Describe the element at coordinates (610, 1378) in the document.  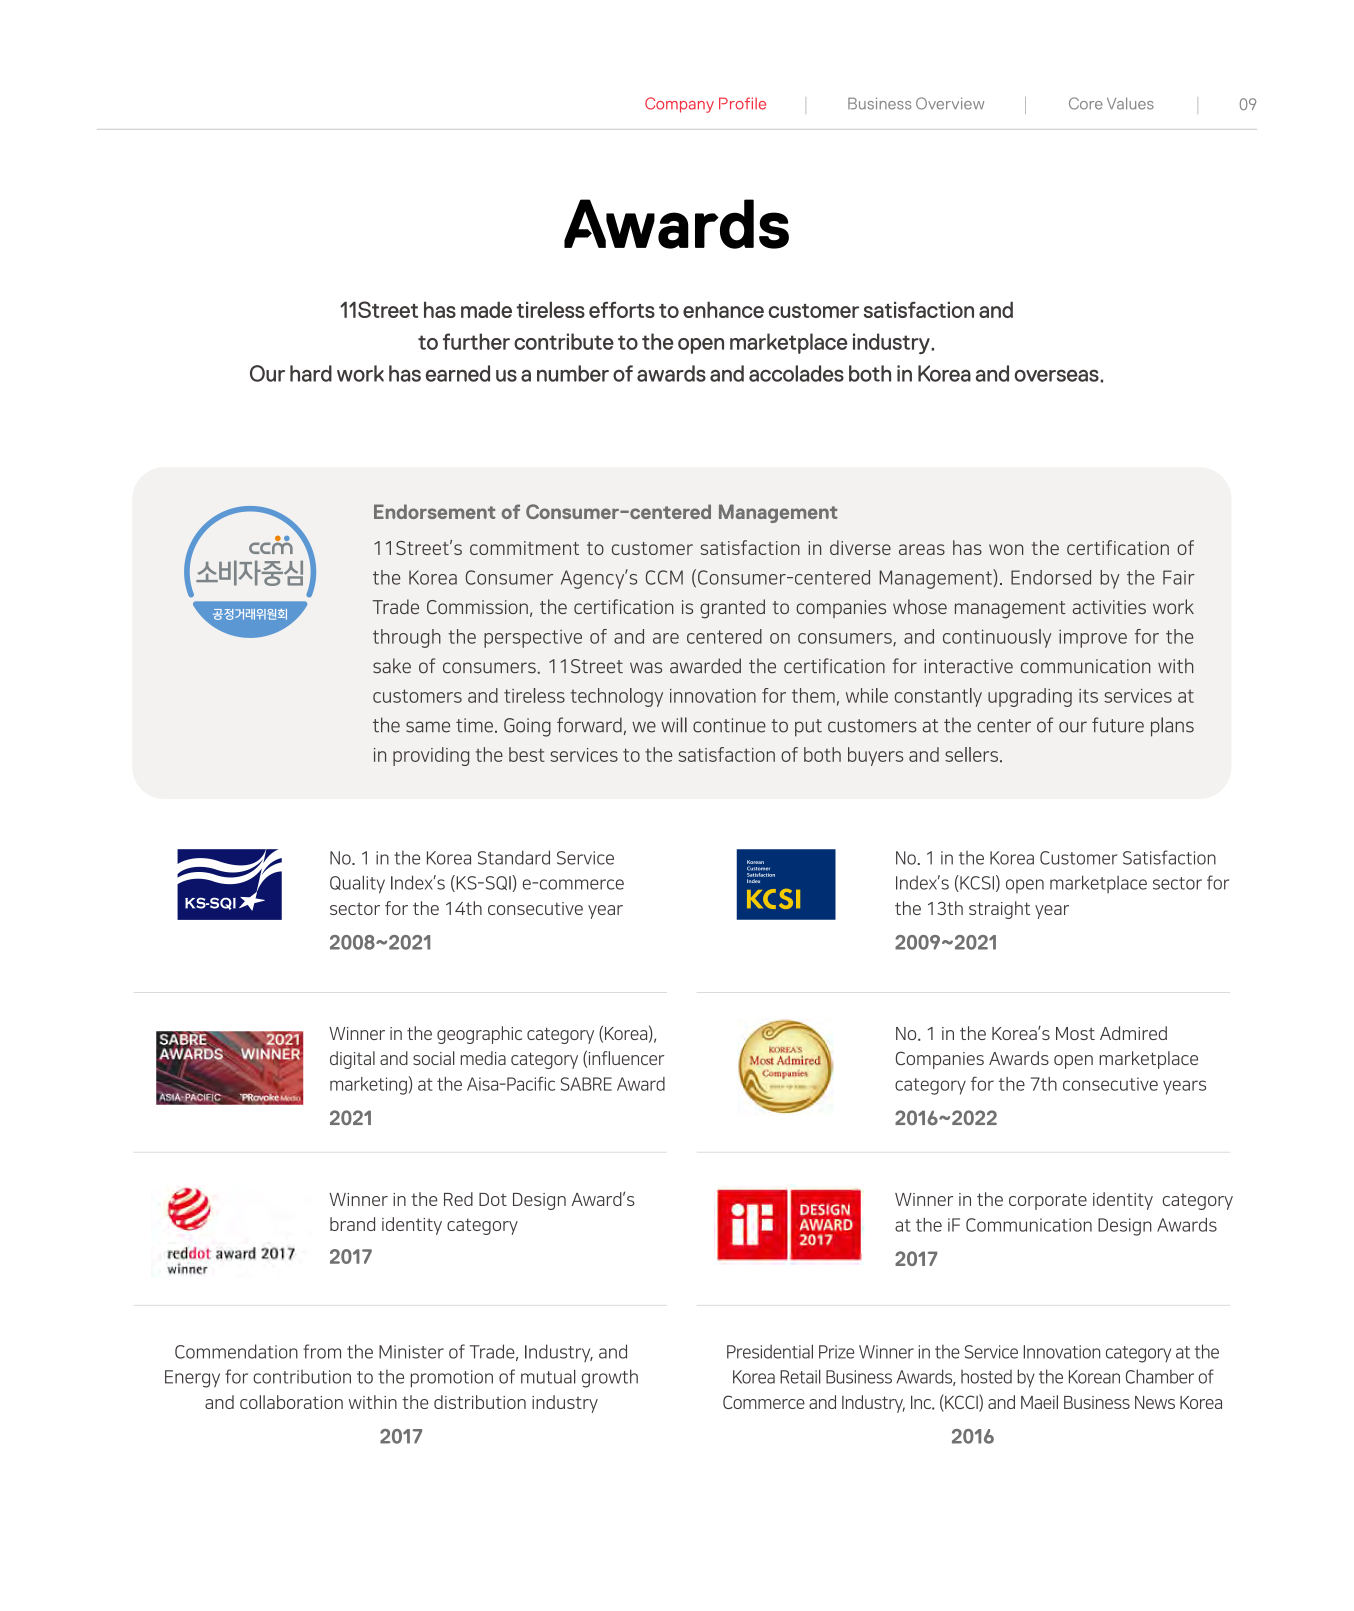
I see `growth` at that location.
